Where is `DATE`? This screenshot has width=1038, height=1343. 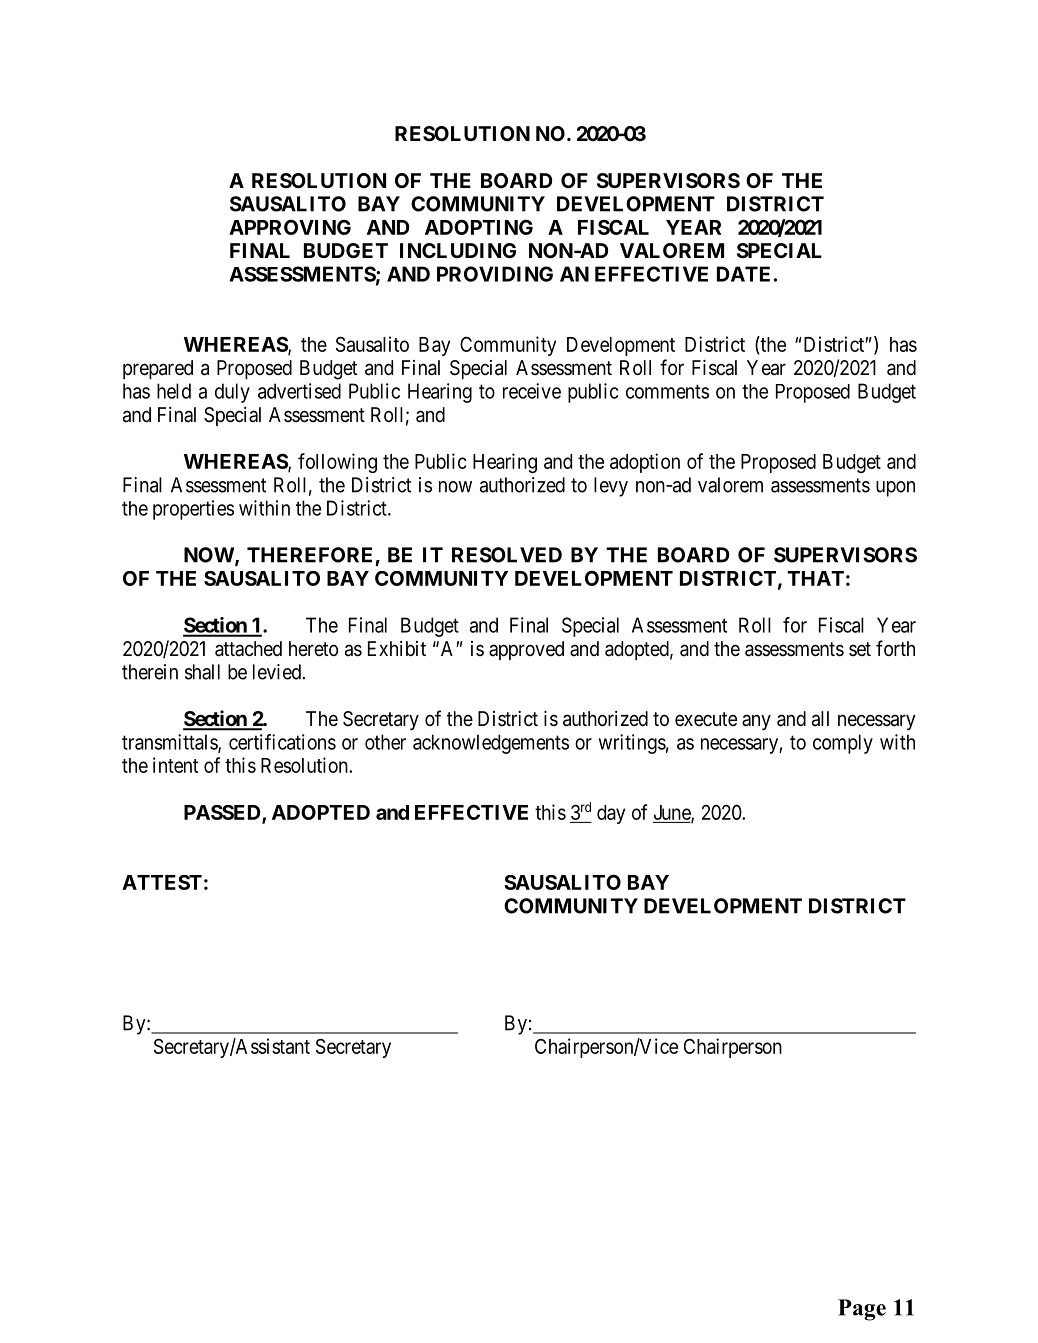 DATE is located at coordinates (743, 274).
